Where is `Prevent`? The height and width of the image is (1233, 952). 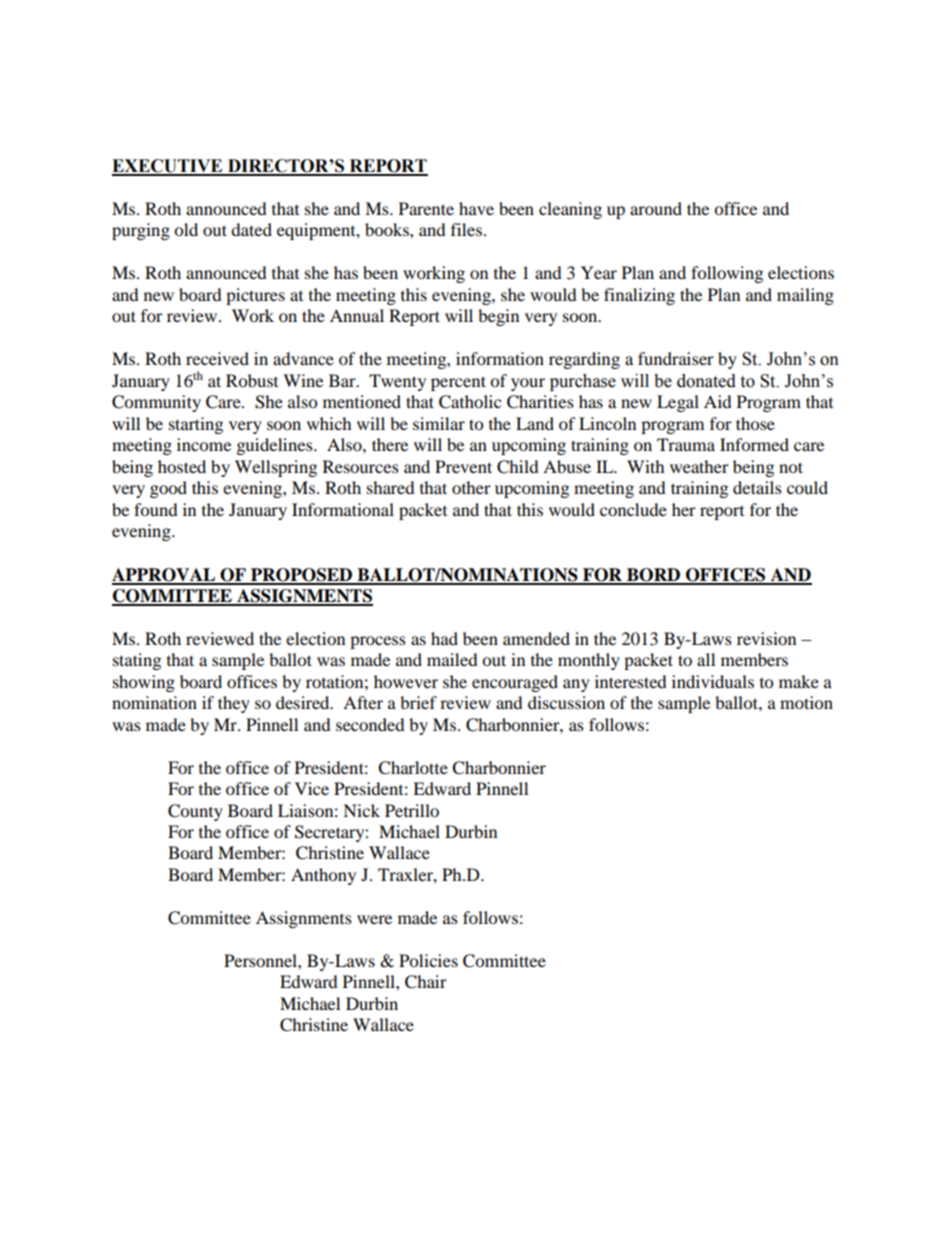 Prevent is located at coordinates (463, 466).
